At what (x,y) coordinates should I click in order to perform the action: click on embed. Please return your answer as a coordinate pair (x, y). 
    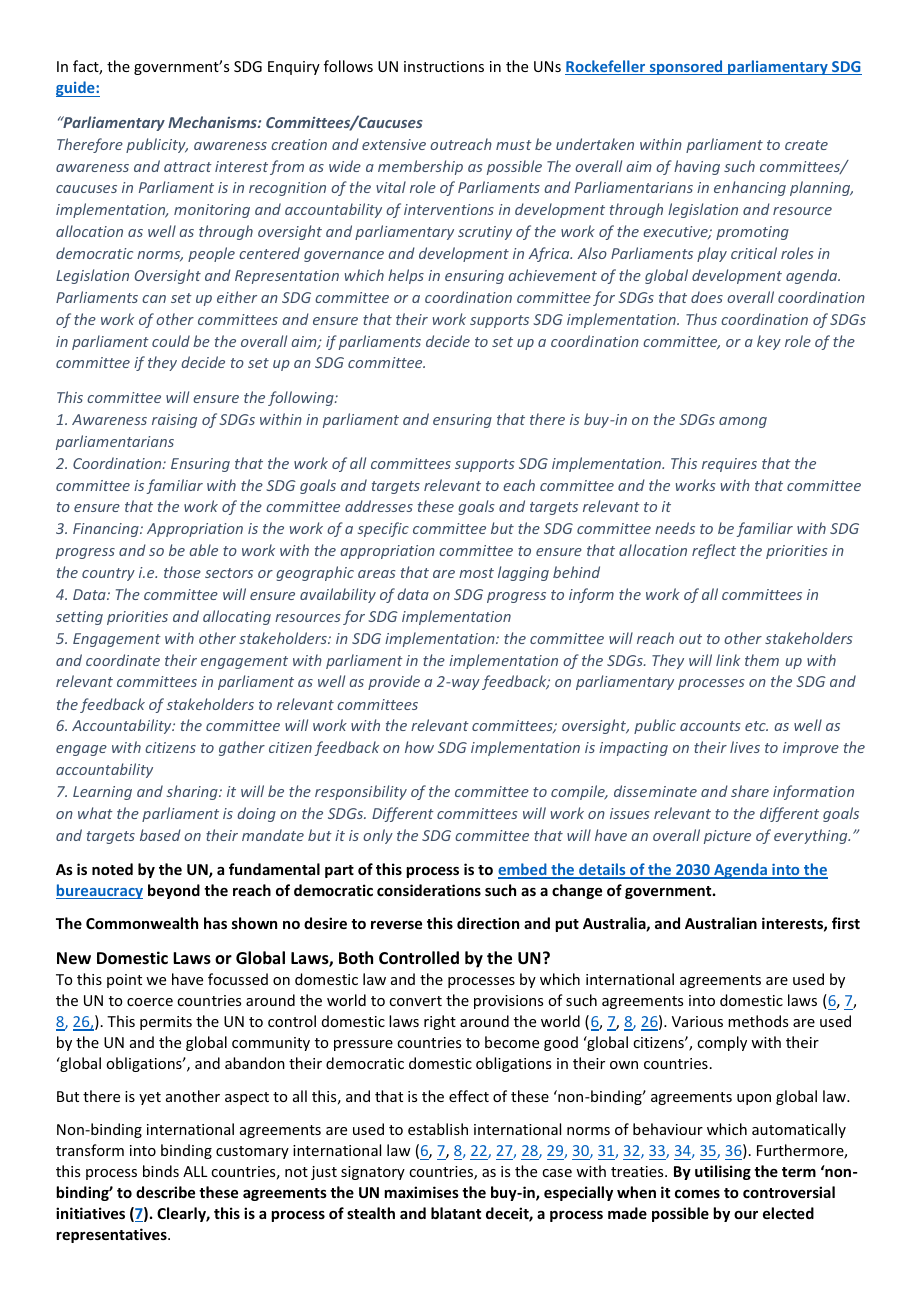
    Looking at the image, I should click on (523, 870).
